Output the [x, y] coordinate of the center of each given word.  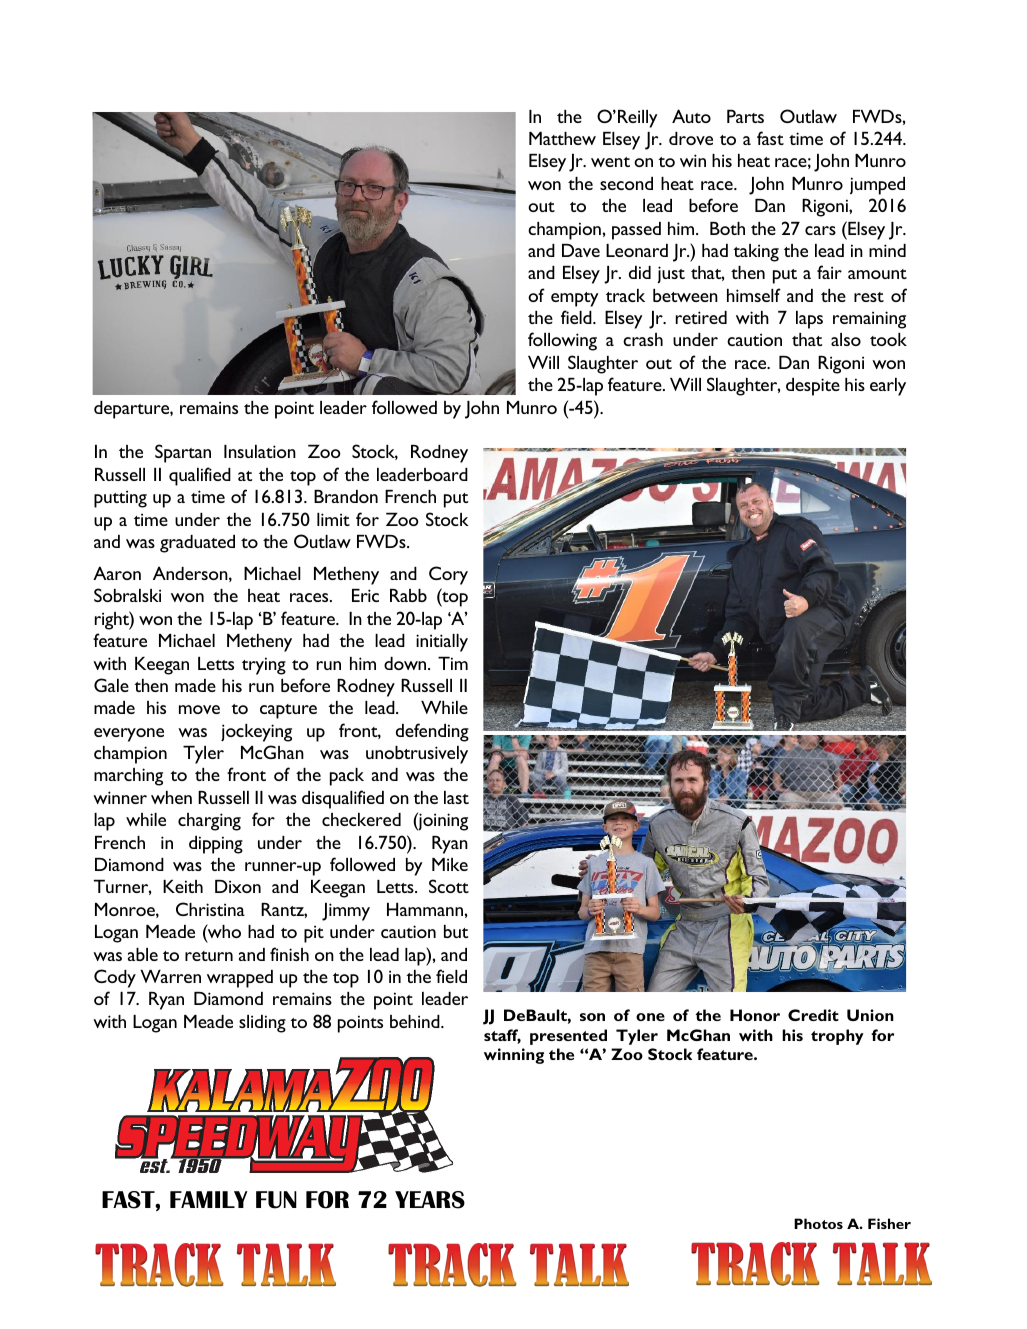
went [610, 162]
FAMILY [209, 1199]
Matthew [562, 138]
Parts [745, 116]
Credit [813, 1015]
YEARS [430, 1200]
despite [813, 387]
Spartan [183, 453]
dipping [216, 845]
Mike [450, 864]
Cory [448, 575]
